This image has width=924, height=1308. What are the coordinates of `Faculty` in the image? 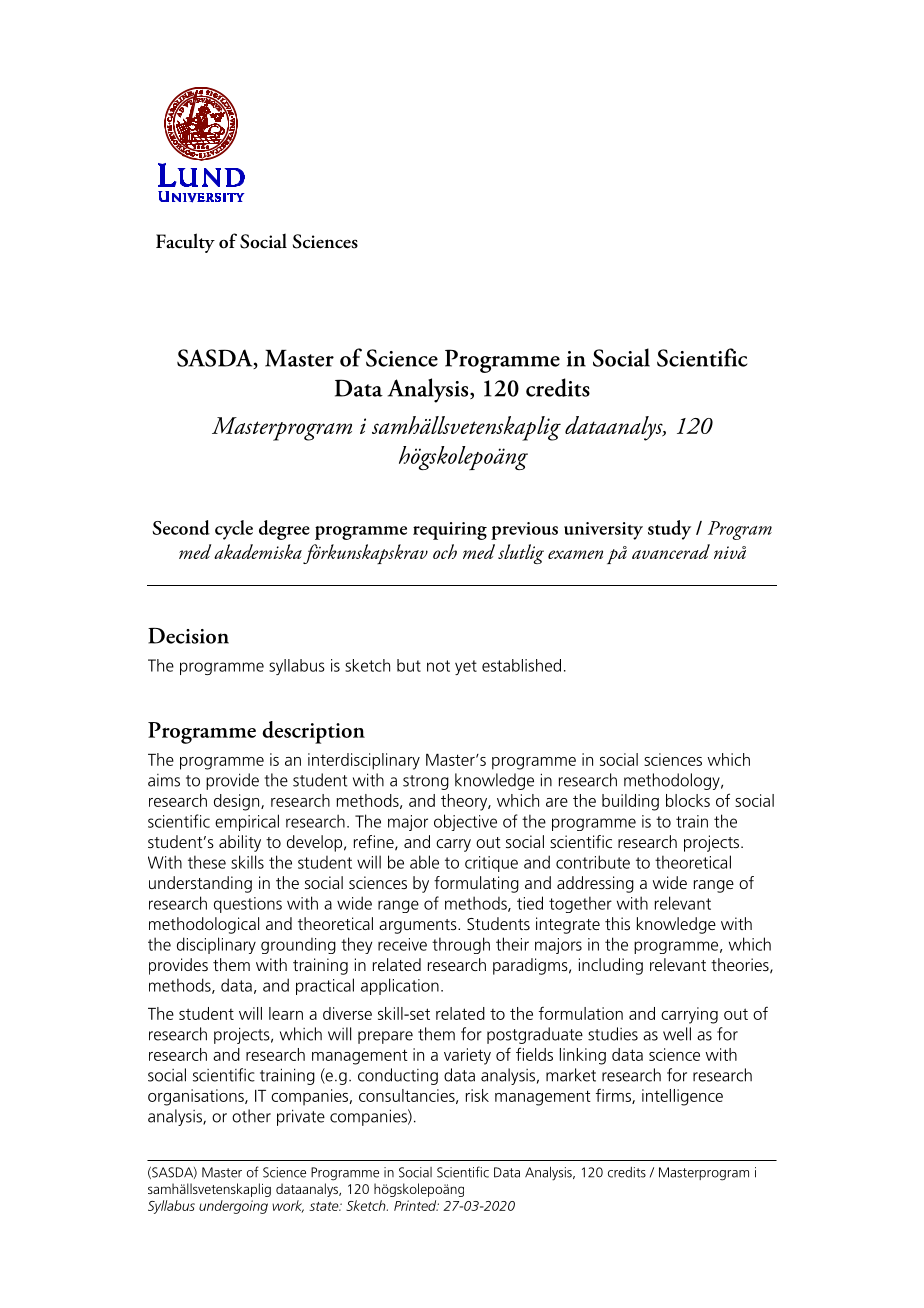 It's located at (185, 243).
